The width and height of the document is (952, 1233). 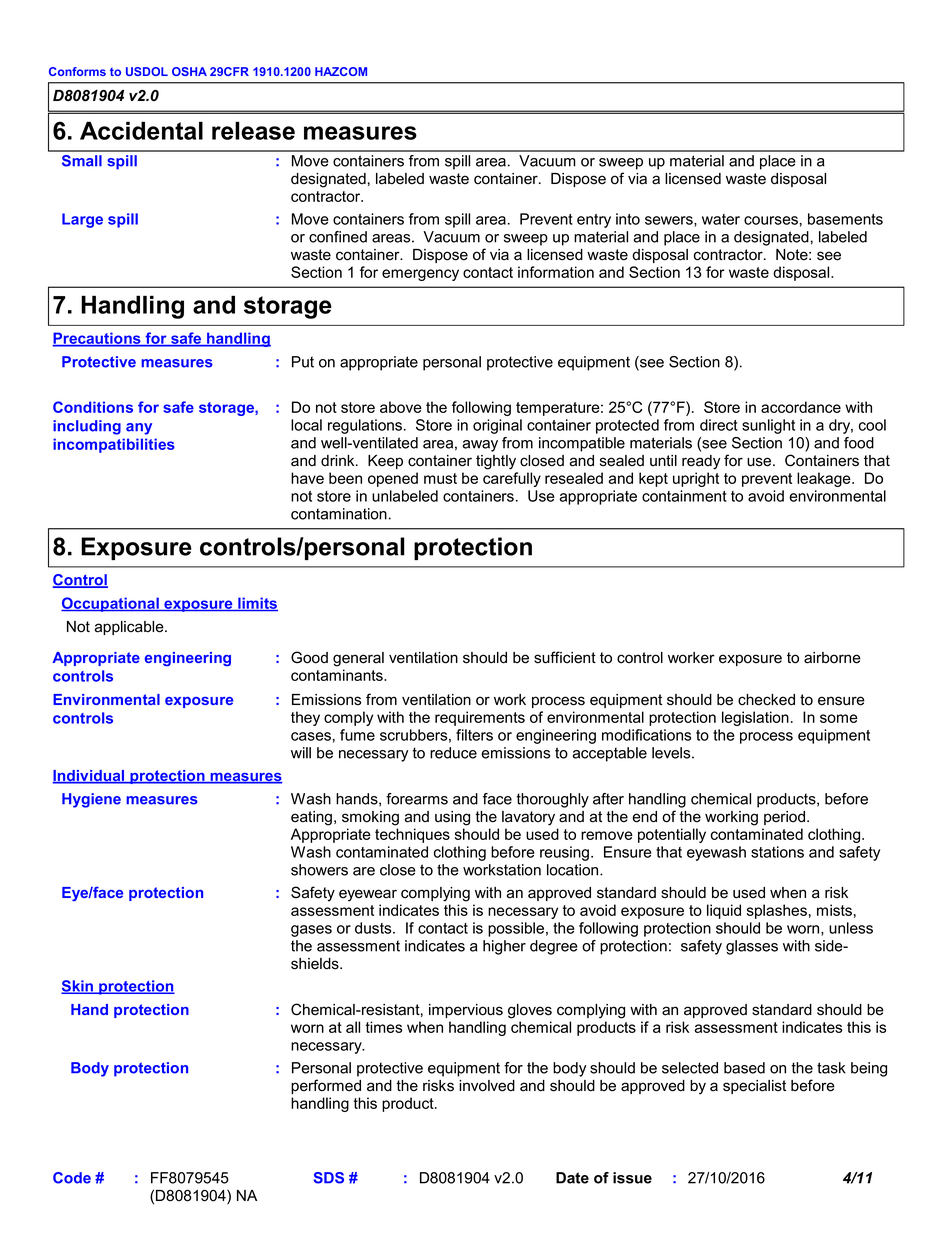 What do you see at coordinates (141, 130) in the document?
I see `Accidental` at bounding box center [141, 130].
